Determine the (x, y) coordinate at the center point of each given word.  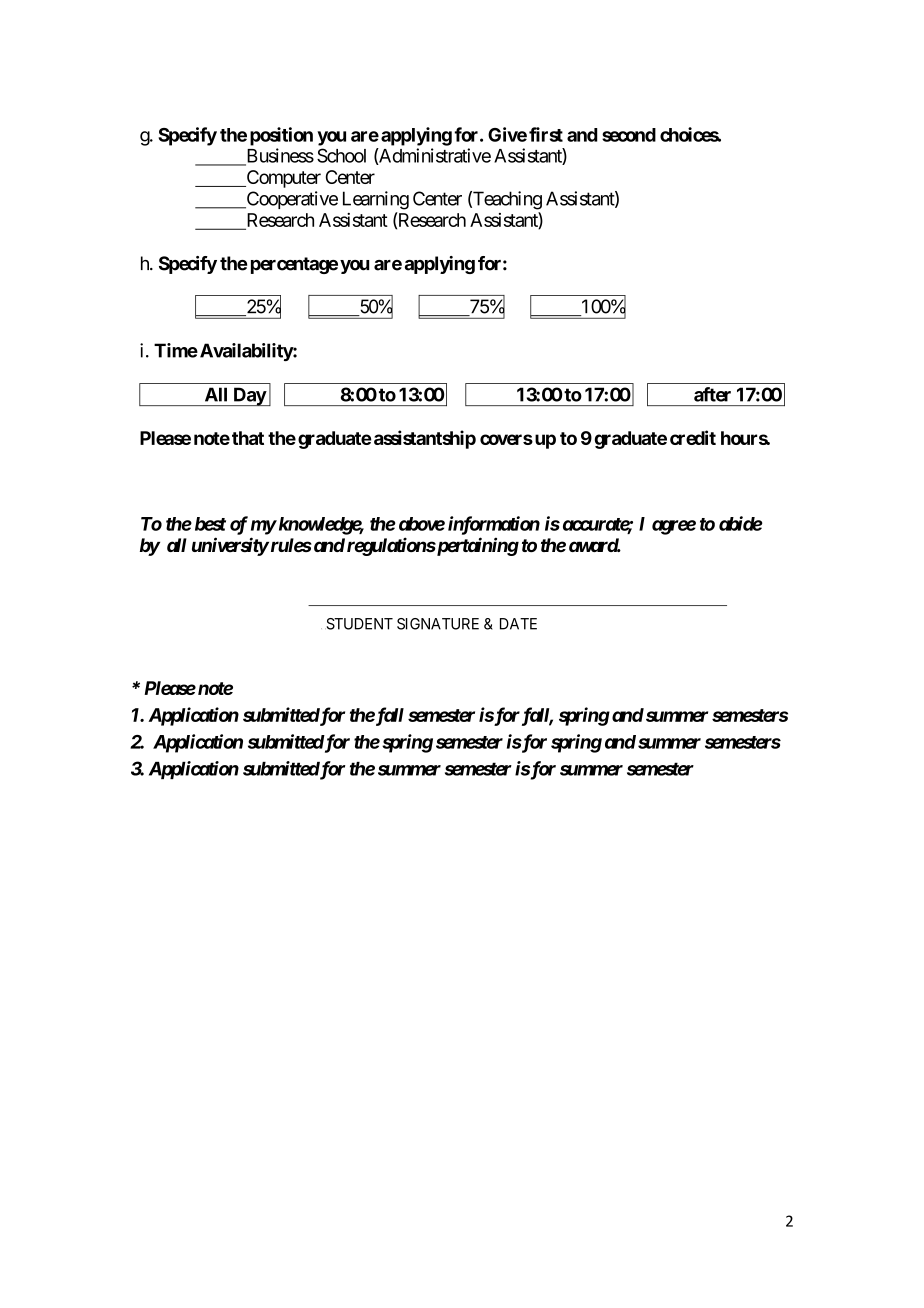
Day (249, 396)
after (712, 394)
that (248, 438)
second (629, 135)
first (546, 134)
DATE (518, 624)
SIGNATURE (438, 624)
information (494, 525)
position (281, 136)
